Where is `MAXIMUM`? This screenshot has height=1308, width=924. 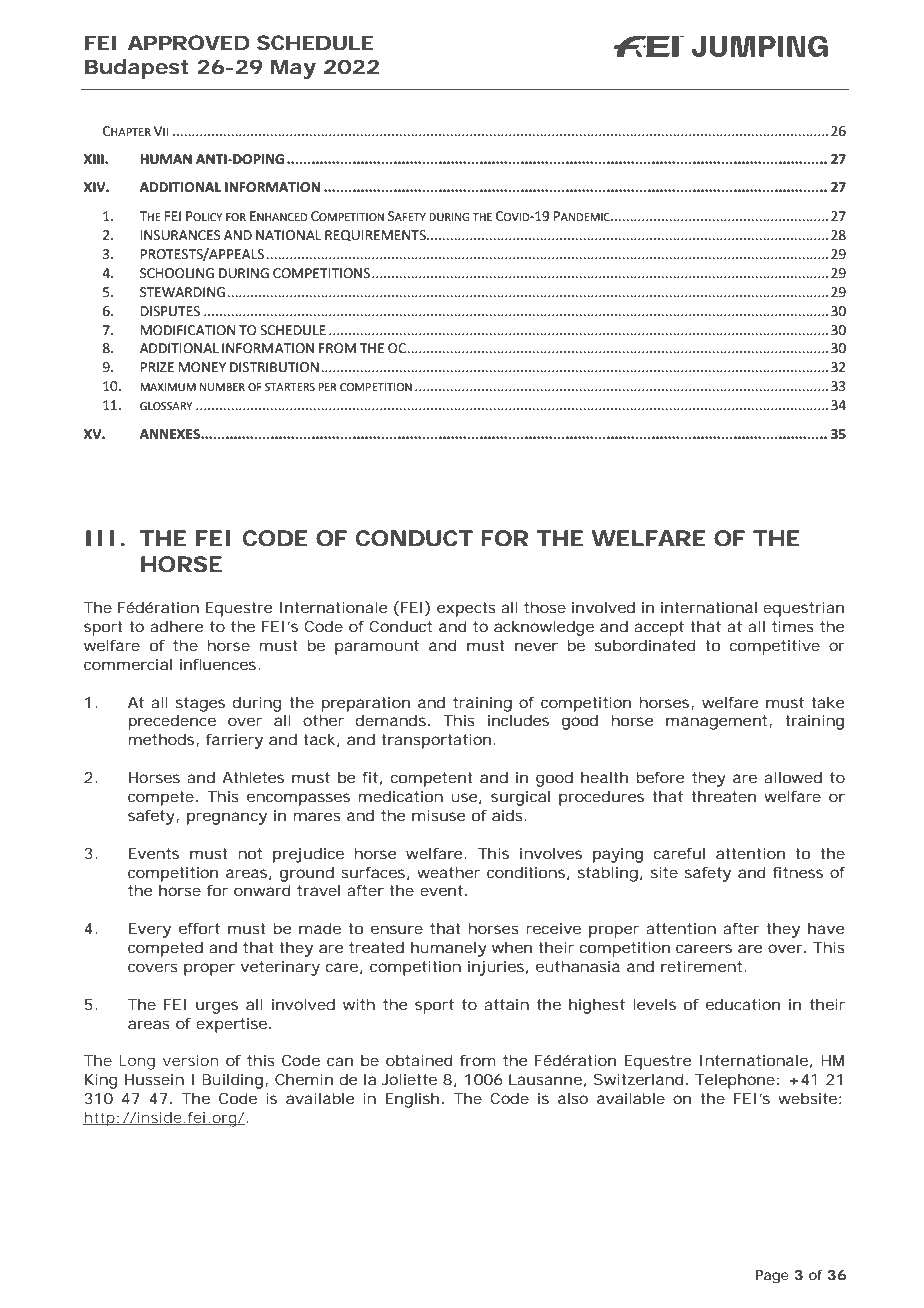
MAXIMUM is located at coordinates (168, 387).
